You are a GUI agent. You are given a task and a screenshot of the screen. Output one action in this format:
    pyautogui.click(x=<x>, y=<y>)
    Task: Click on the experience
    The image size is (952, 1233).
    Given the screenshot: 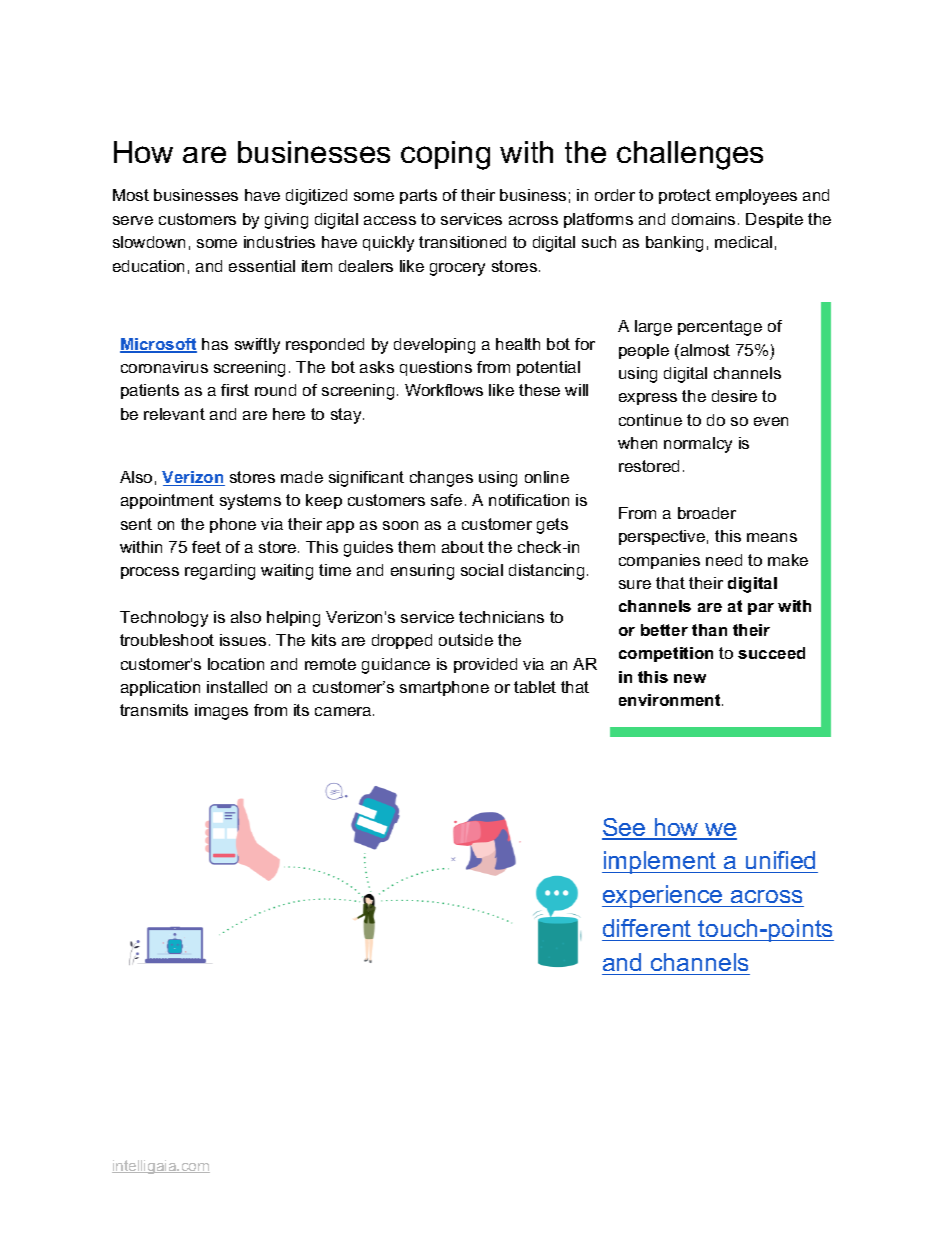 What is the action you would take?
    pyautogui.click(x=663, y=896)
